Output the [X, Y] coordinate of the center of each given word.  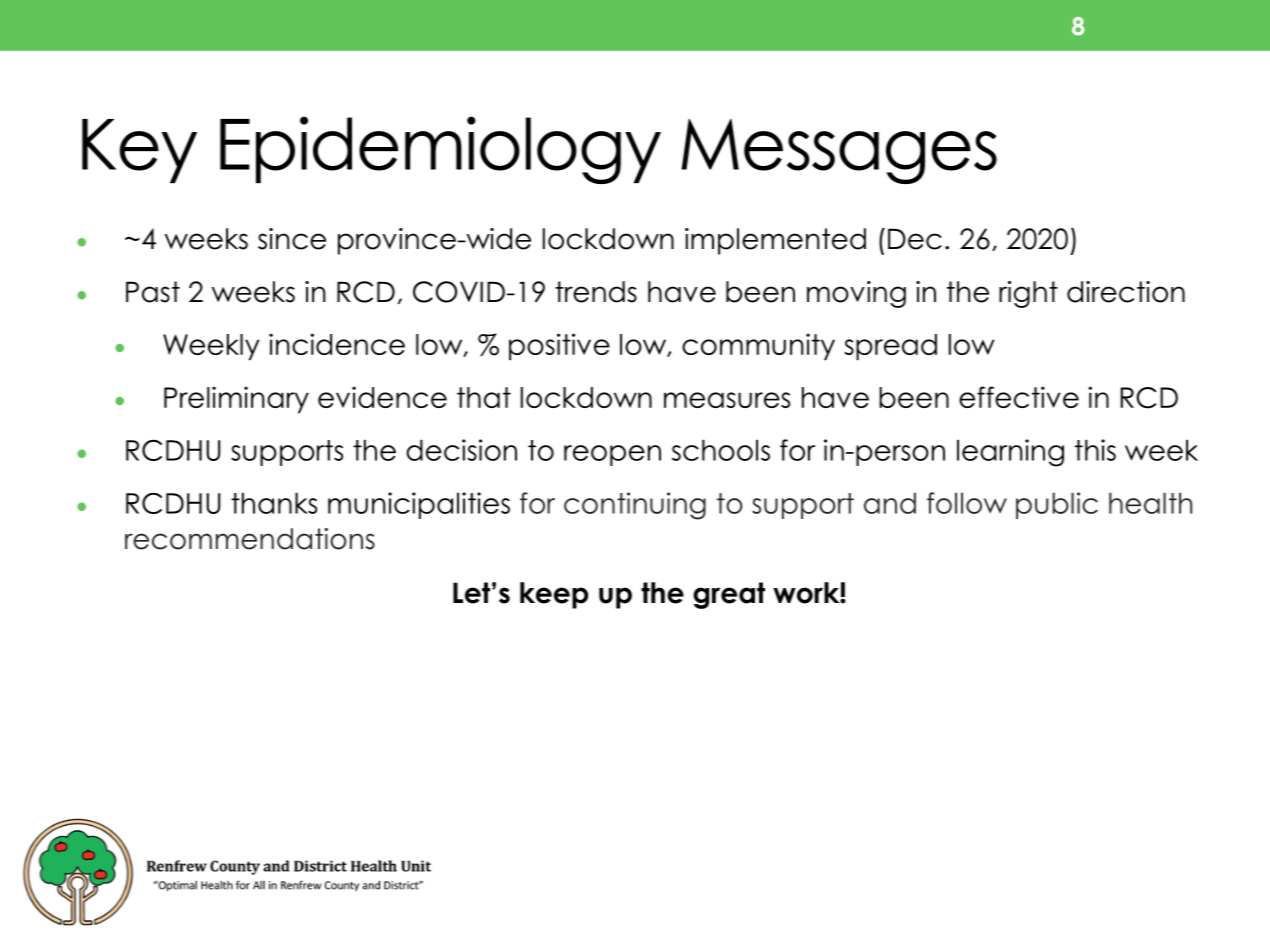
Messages [839, 151]
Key [139, 151]
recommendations [250, 539]
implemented [775, 241]
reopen [612, 455]
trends [596, 292]
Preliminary [236, 400]
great [729, 595]
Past [153, 292]
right [1028, 294]
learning [1010, 453]
